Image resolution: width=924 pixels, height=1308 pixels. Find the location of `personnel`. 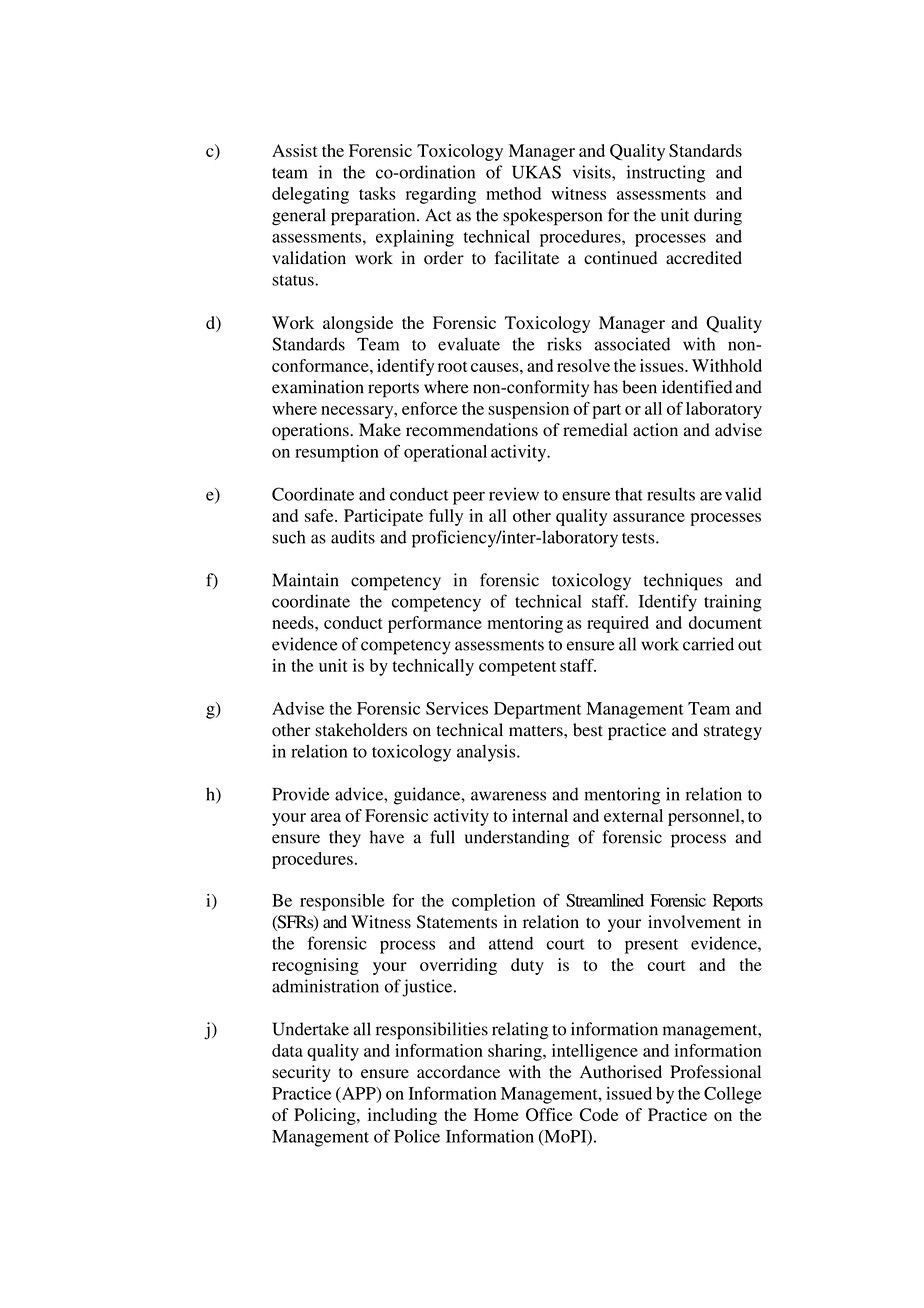

personnel is located at coordinates (705, 817).
